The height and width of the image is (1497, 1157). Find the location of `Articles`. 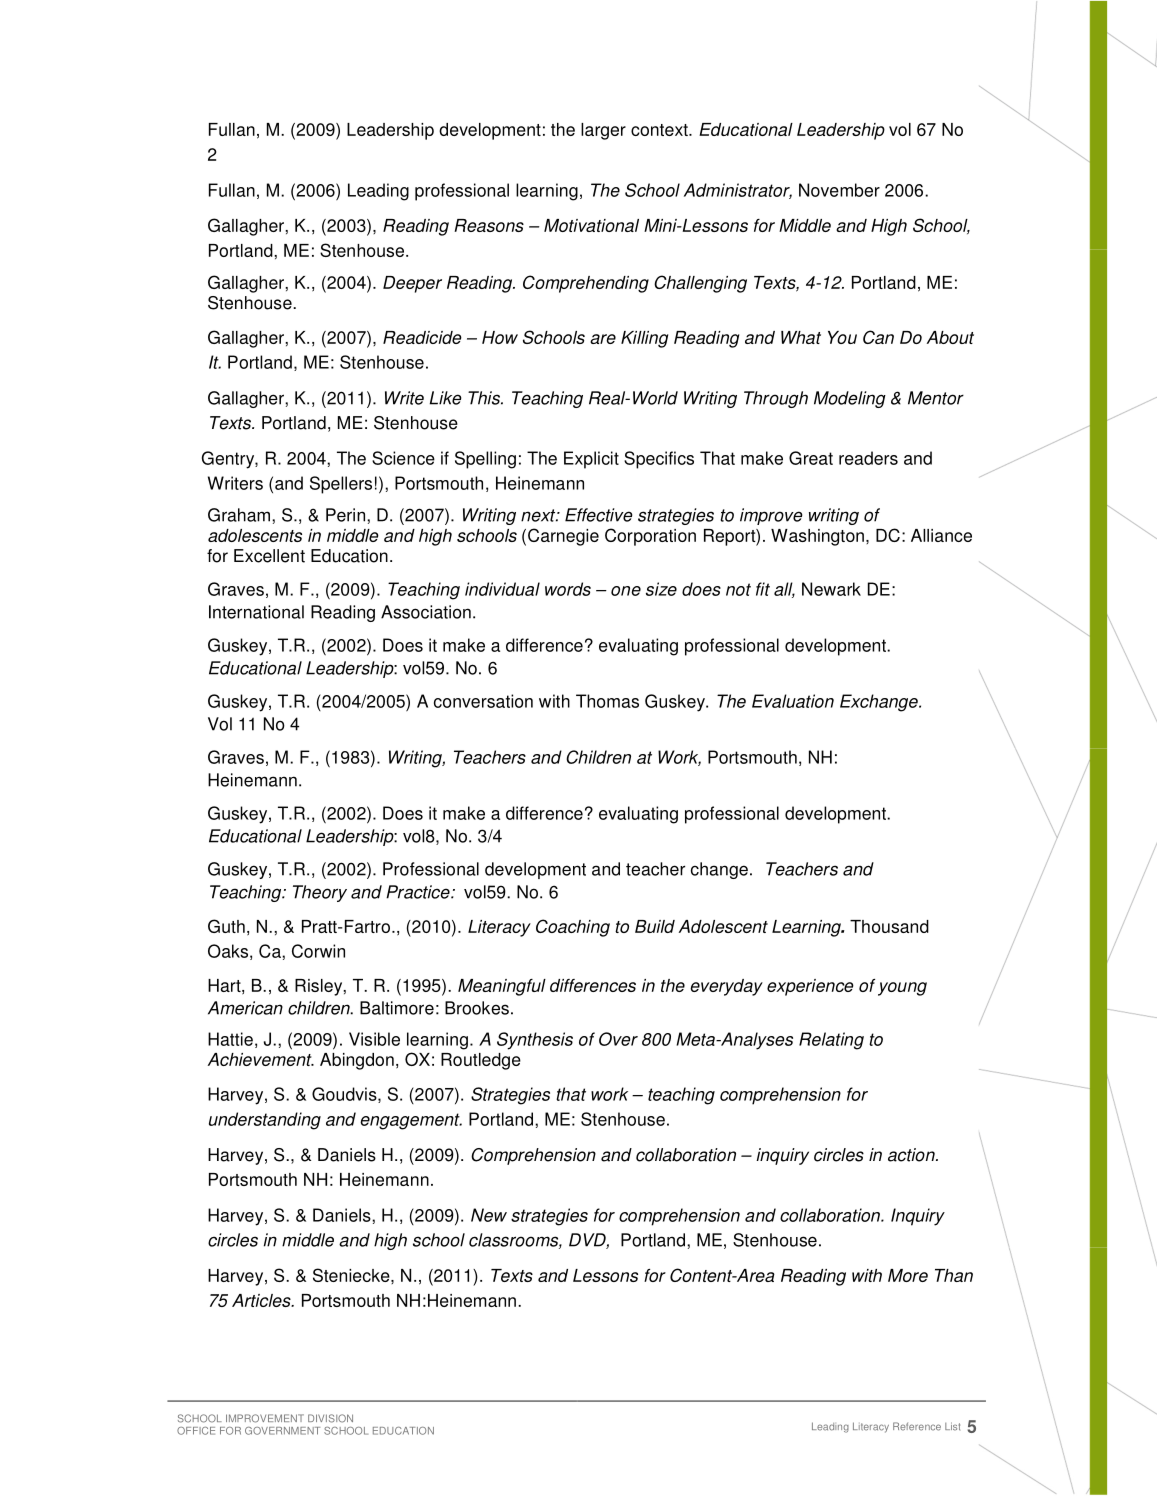

Articles is located at coordinates (262, 1300).
